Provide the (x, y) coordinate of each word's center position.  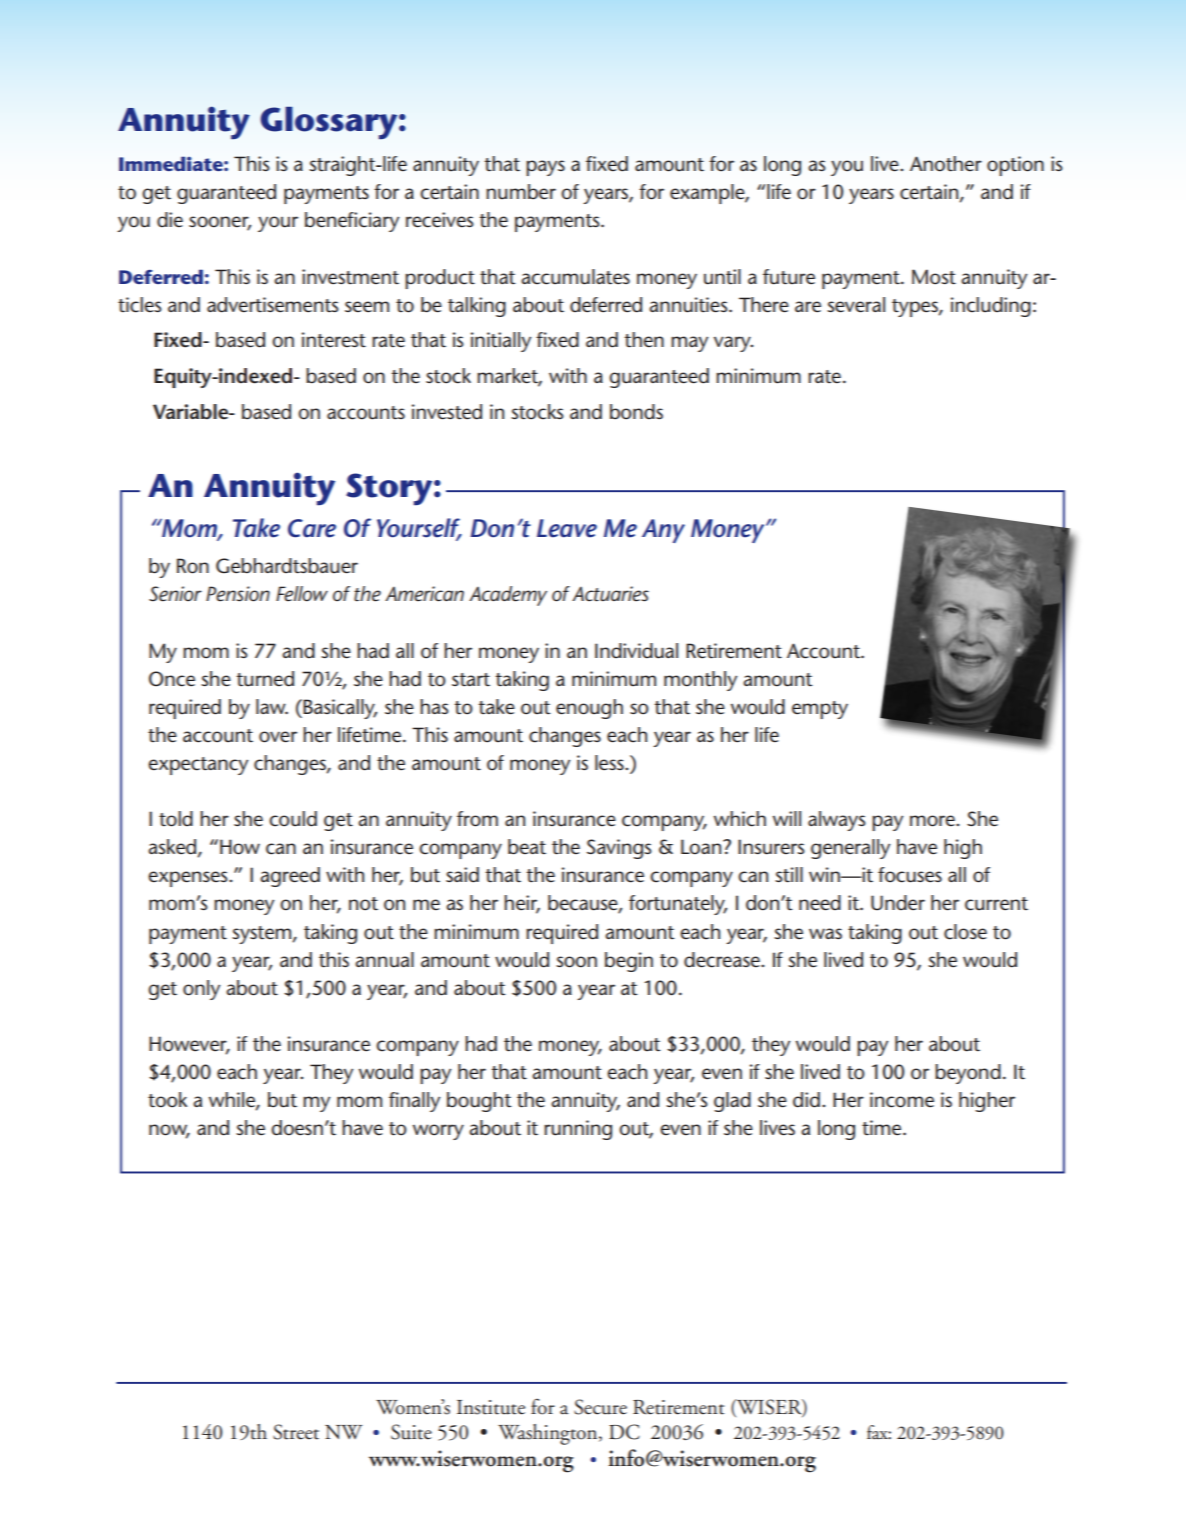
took (167, 1100)
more (933, 821)
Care (312, 528)
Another (946, 164)
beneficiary (352, 222)
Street (296, 1432)
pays (545, 168)
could (293, 819)
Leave (567, 528)
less (610, 763)
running (578, 1130)
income (902, 1100)
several (856, 305)
